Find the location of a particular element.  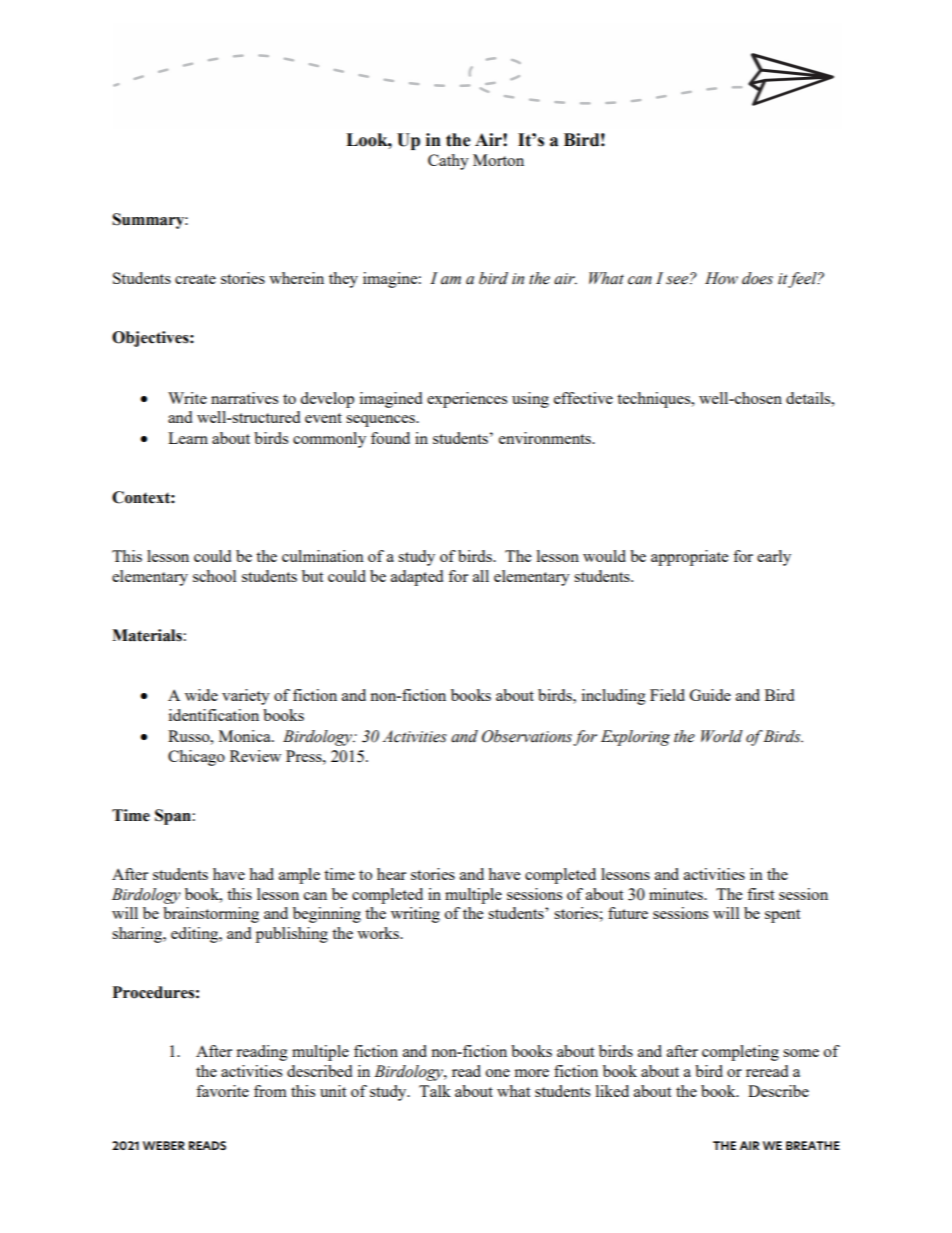

early is located at coordinates (774, 558).
